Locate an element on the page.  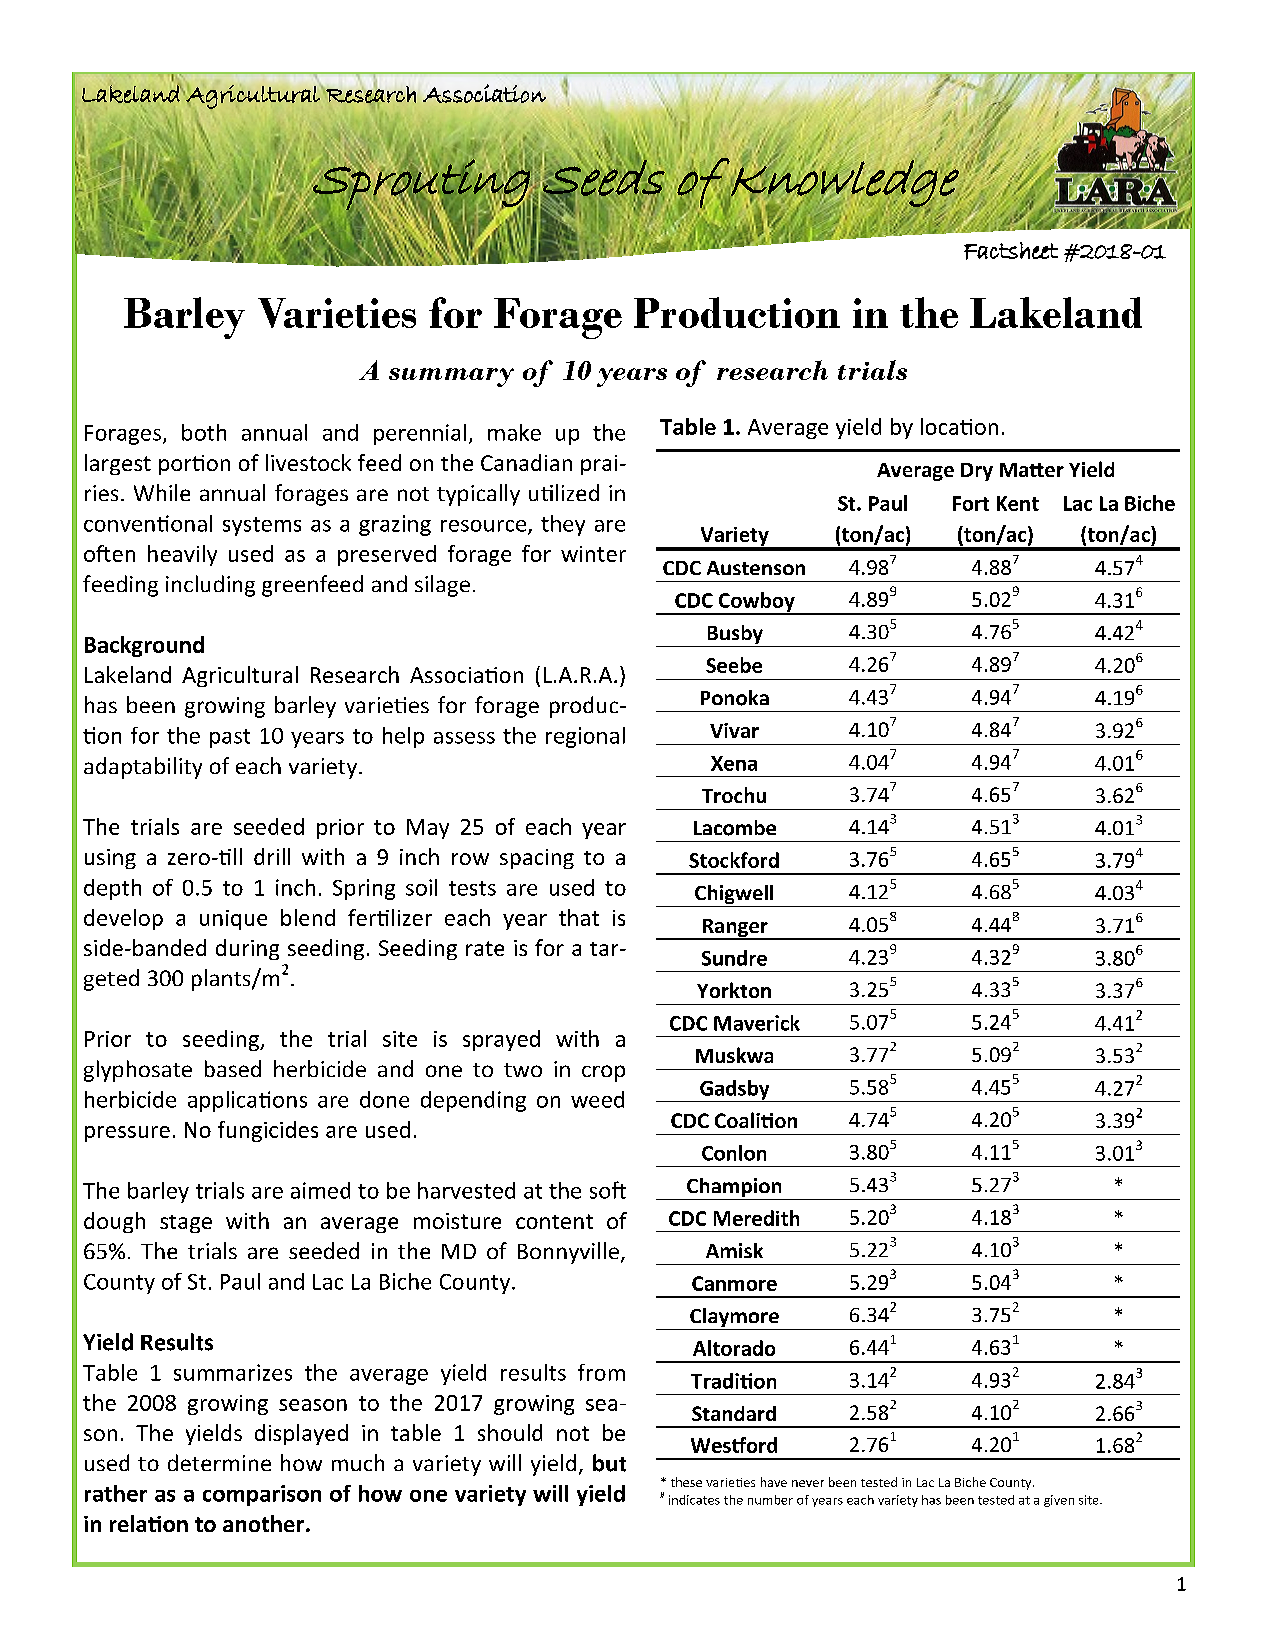
Xena is located at coordinates (734, 763).
